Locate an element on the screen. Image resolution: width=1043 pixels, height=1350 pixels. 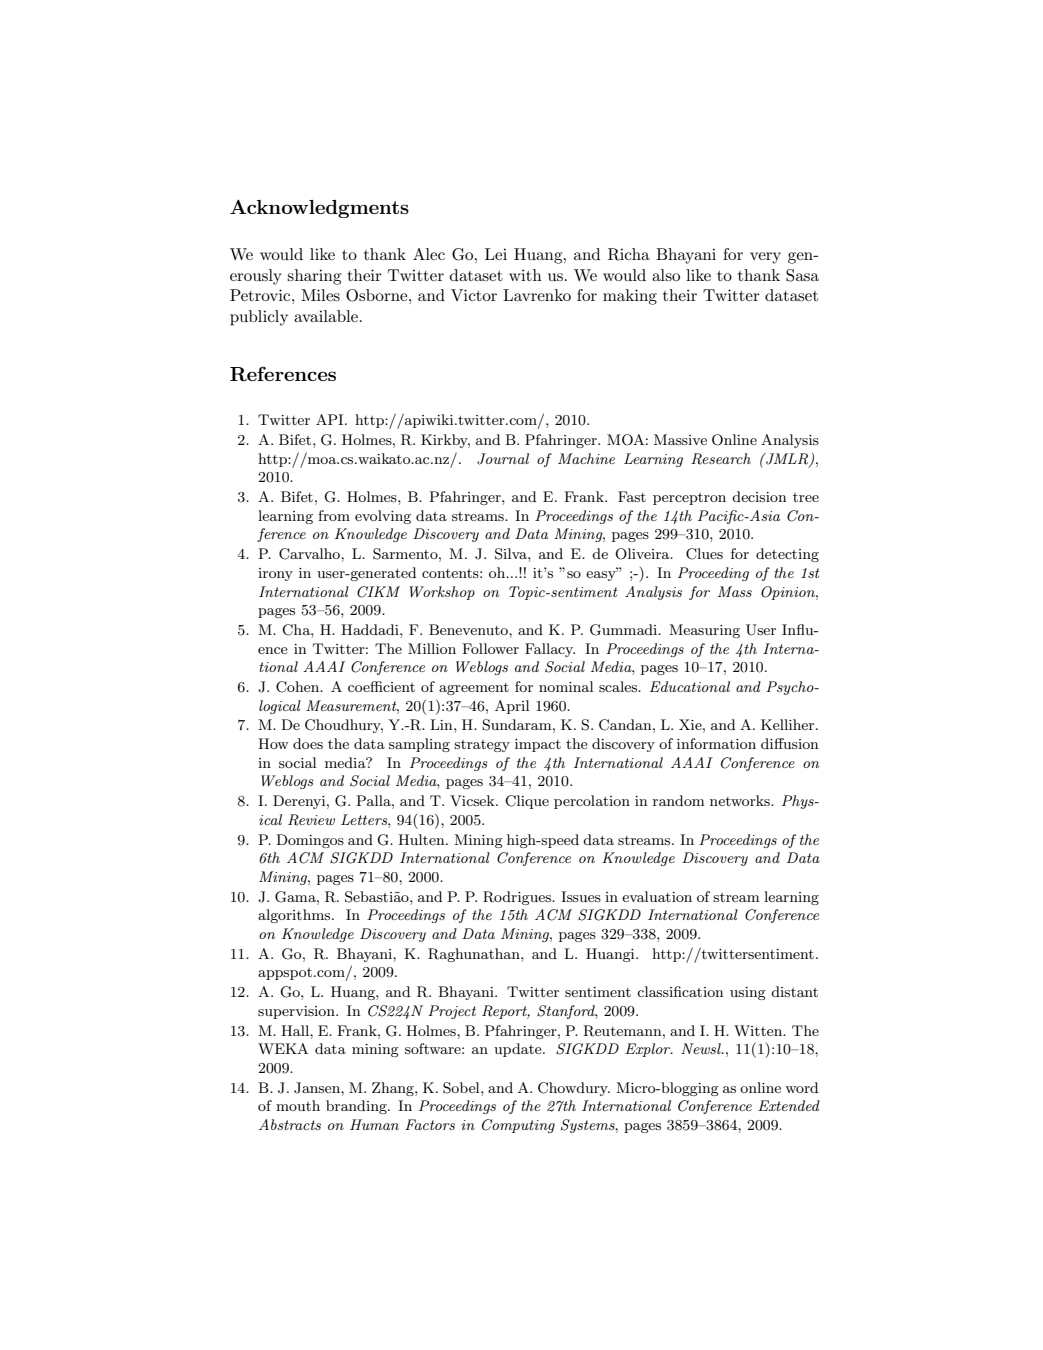
decision is located at coordinates (759, 496).
